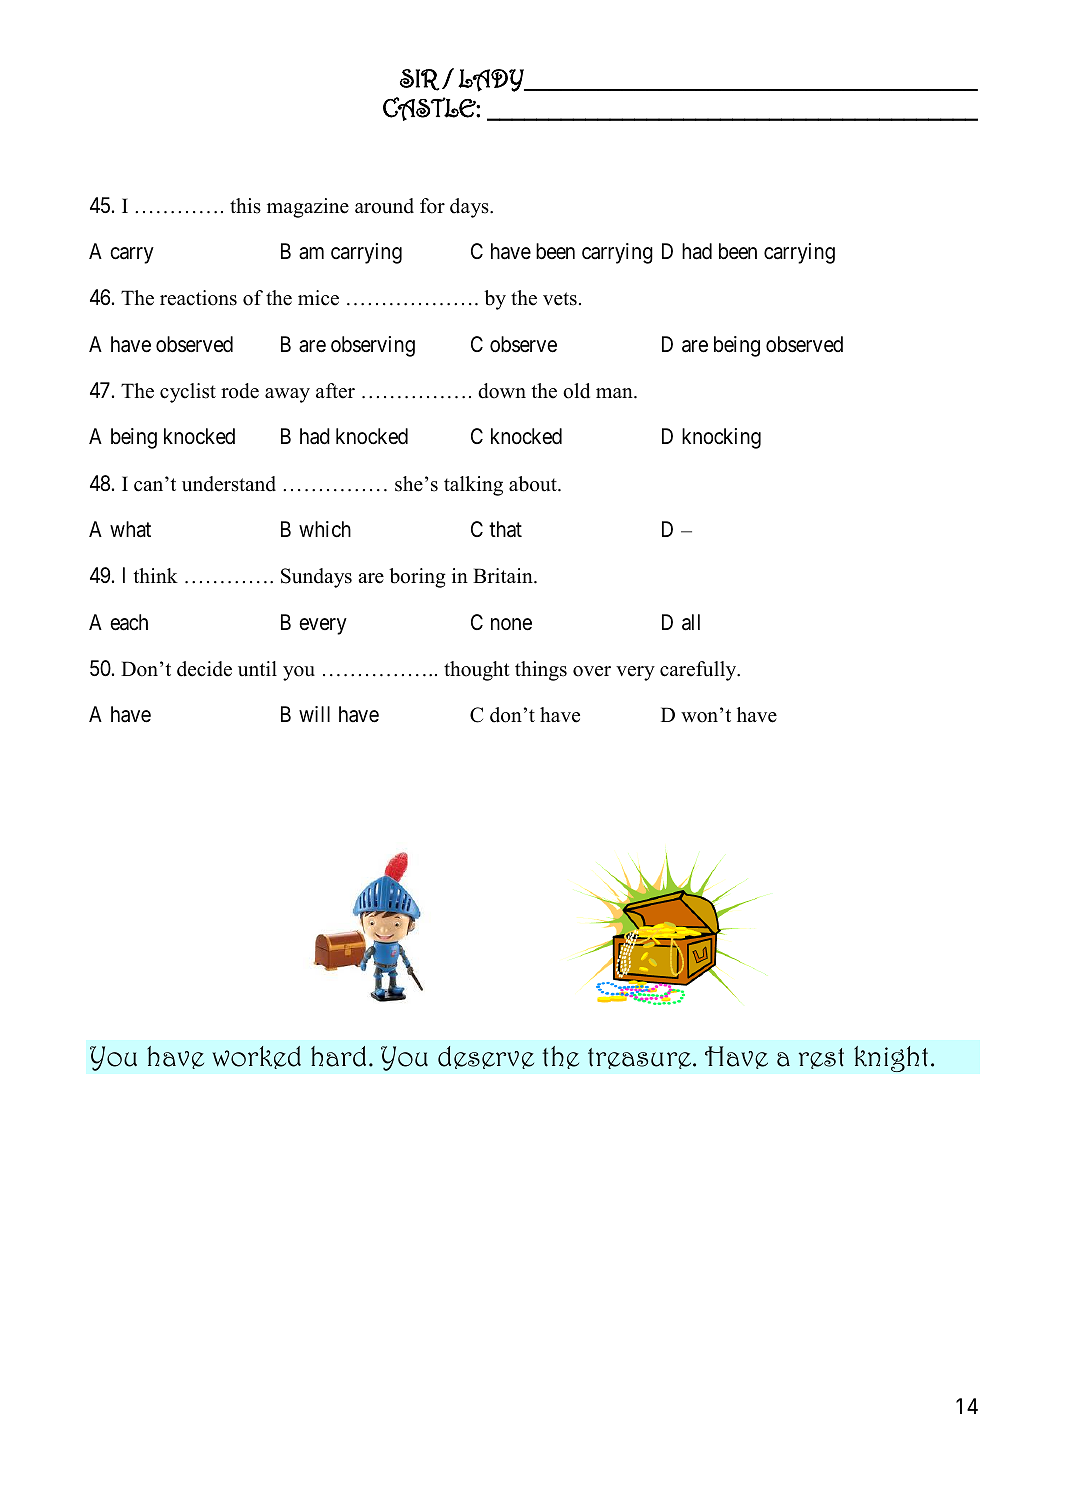 The image size is (1066, 1508). I want to click on carefully, so click(699, 671).
